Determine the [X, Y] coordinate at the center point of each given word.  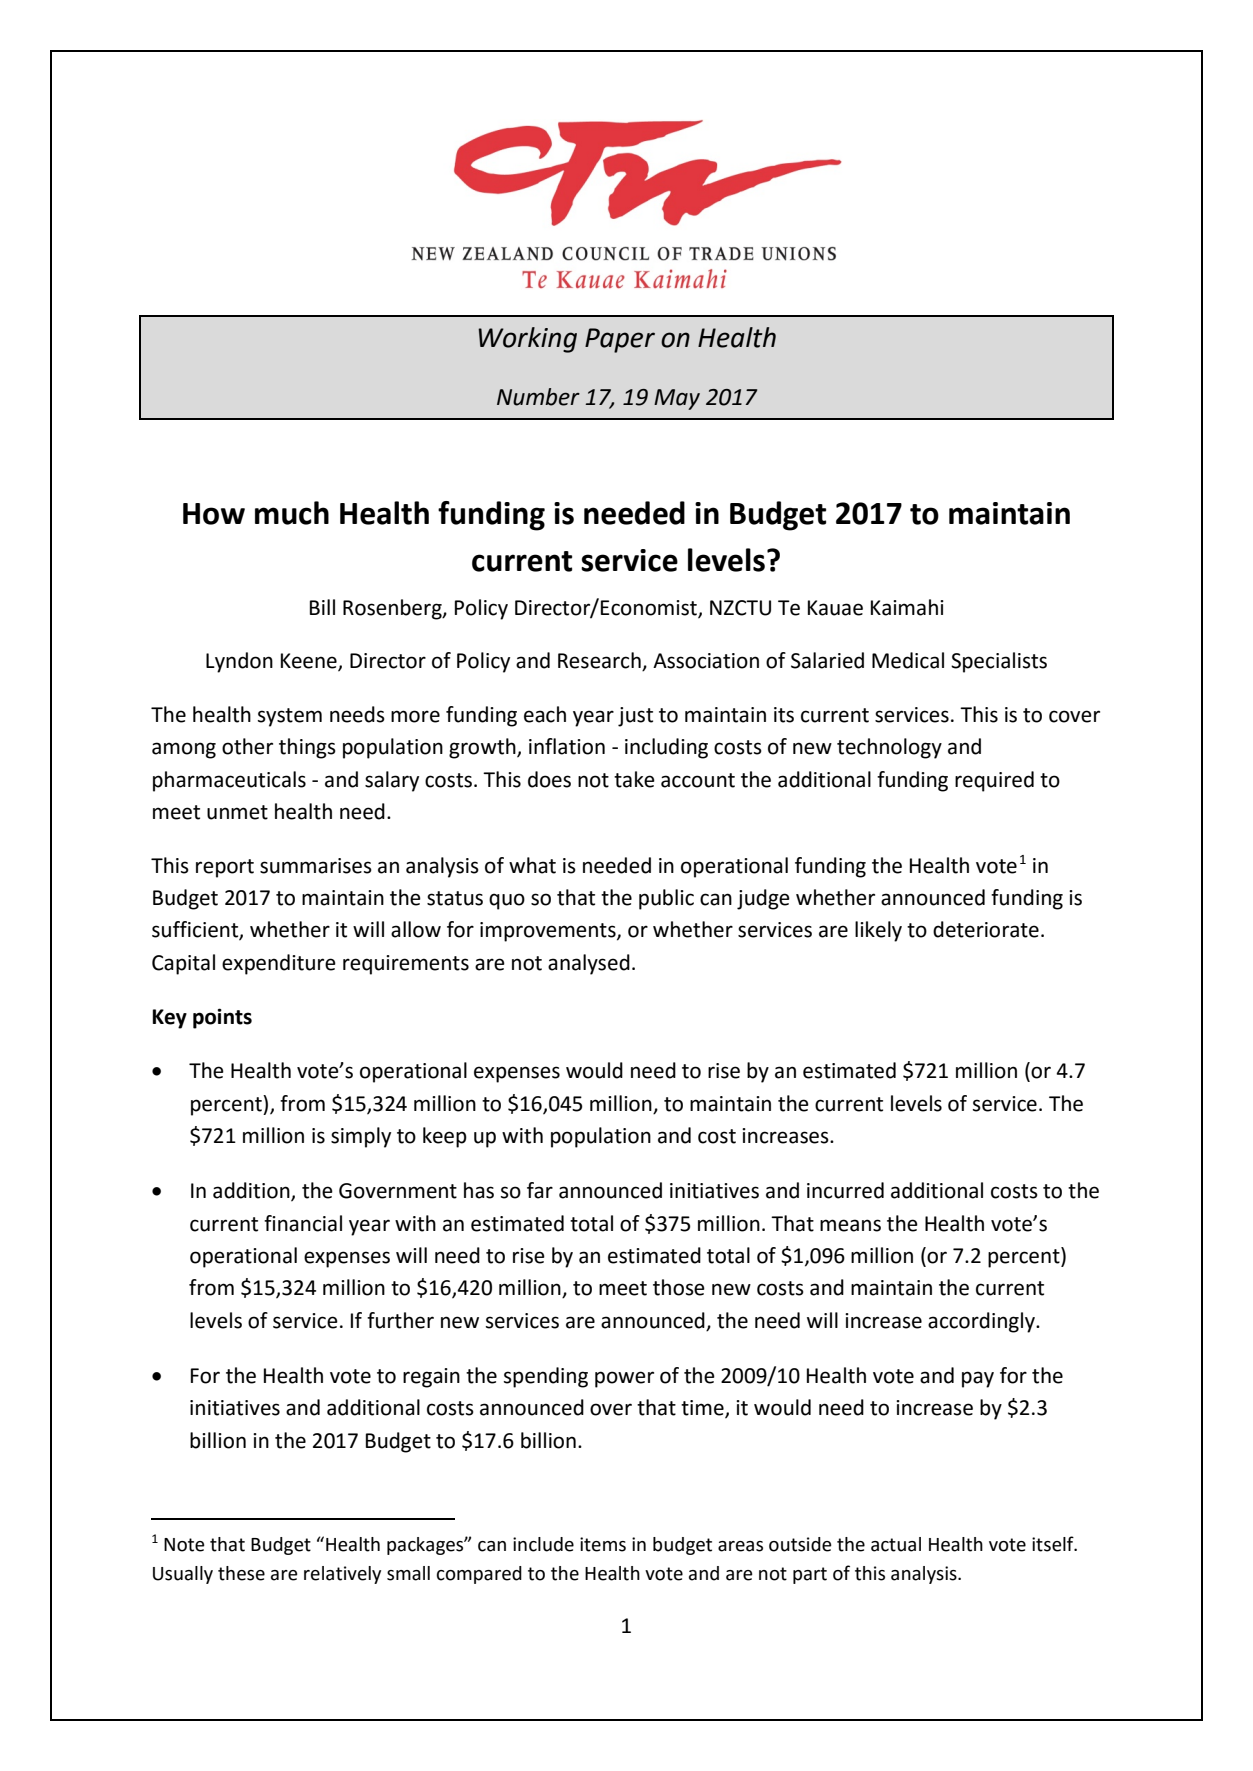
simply [361, 1137]
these [241, 1573]
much [292, 513]
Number [538, 397]
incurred [845, 1190]
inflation [567, 746]
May [677, 399]
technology [889, 748]
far [540, 1190]
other [247, 746]
